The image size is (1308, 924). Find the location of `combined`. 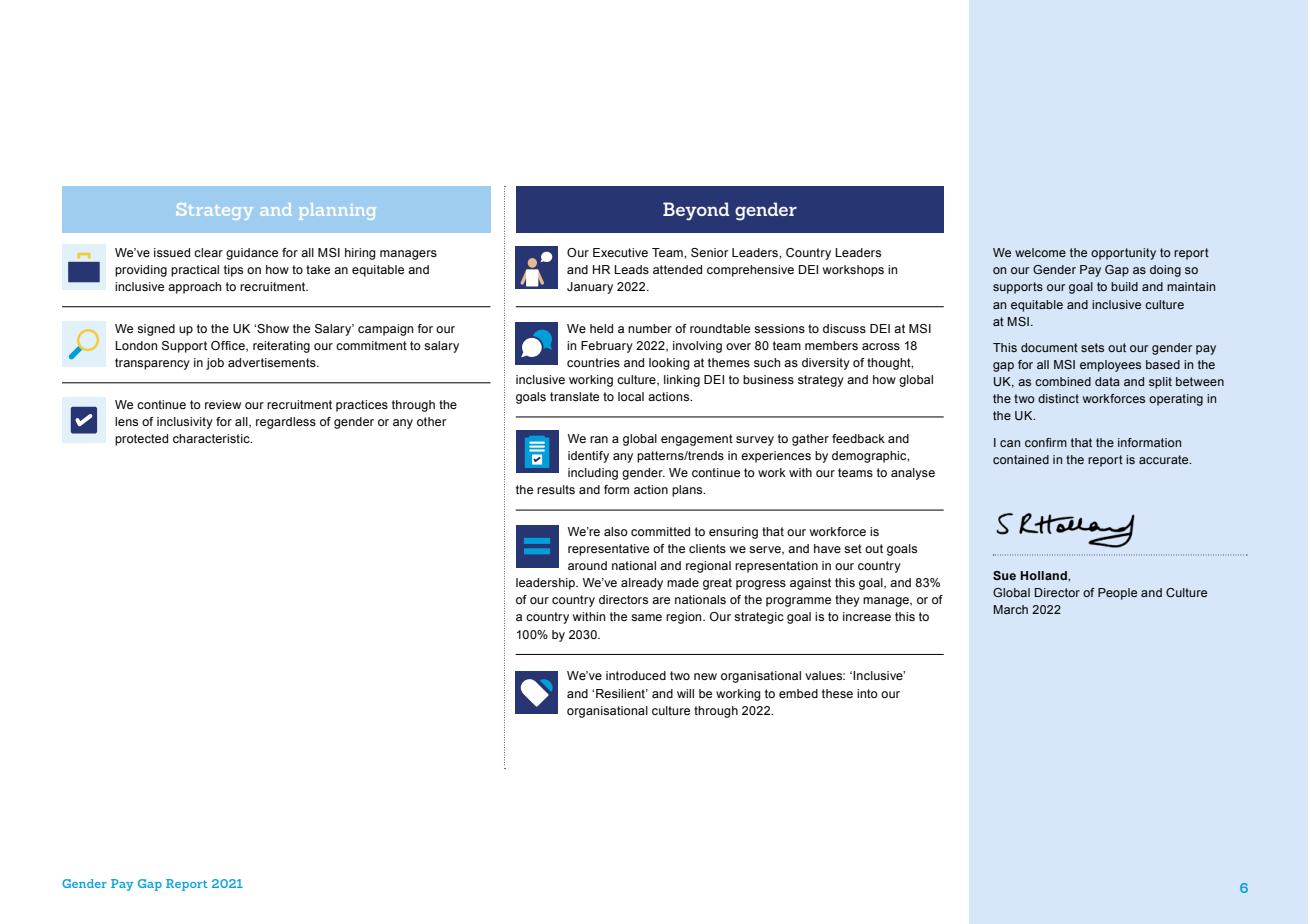

combined is located at coordinates (1063, 381).
